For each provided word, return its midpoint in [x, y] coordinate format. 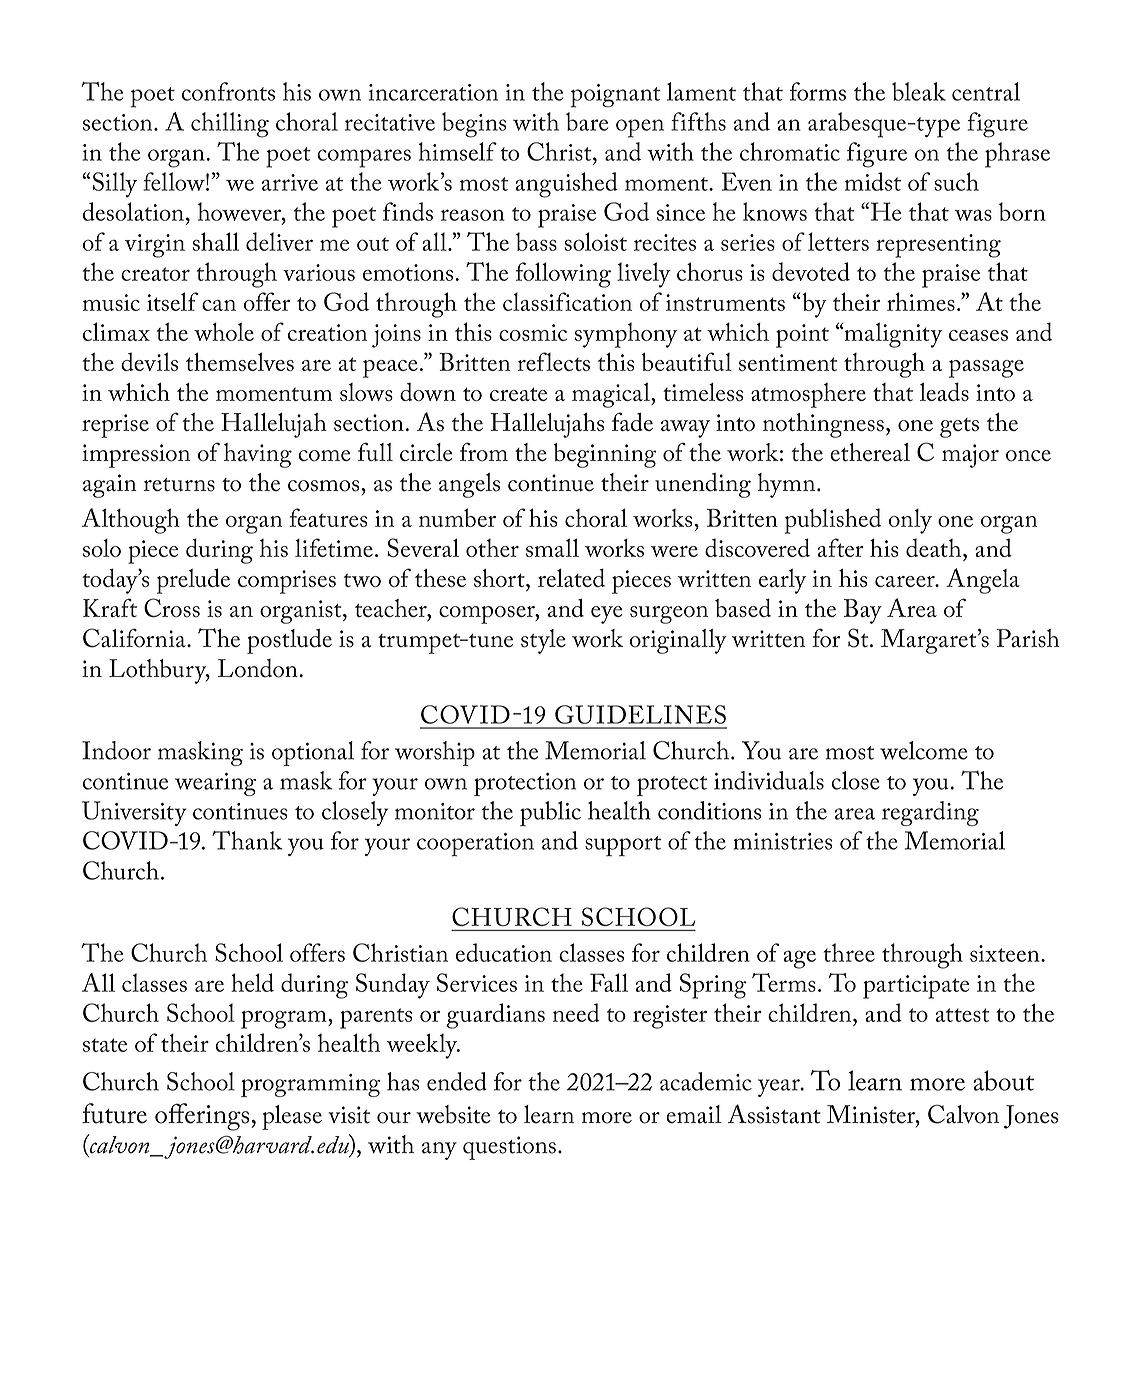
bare [587, 121]
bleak [919, 91]
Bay [863, 611]
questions [509, 1148]
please [292, 1117]
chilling [230, 125]
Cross [172, 608]
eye [607, 615]
